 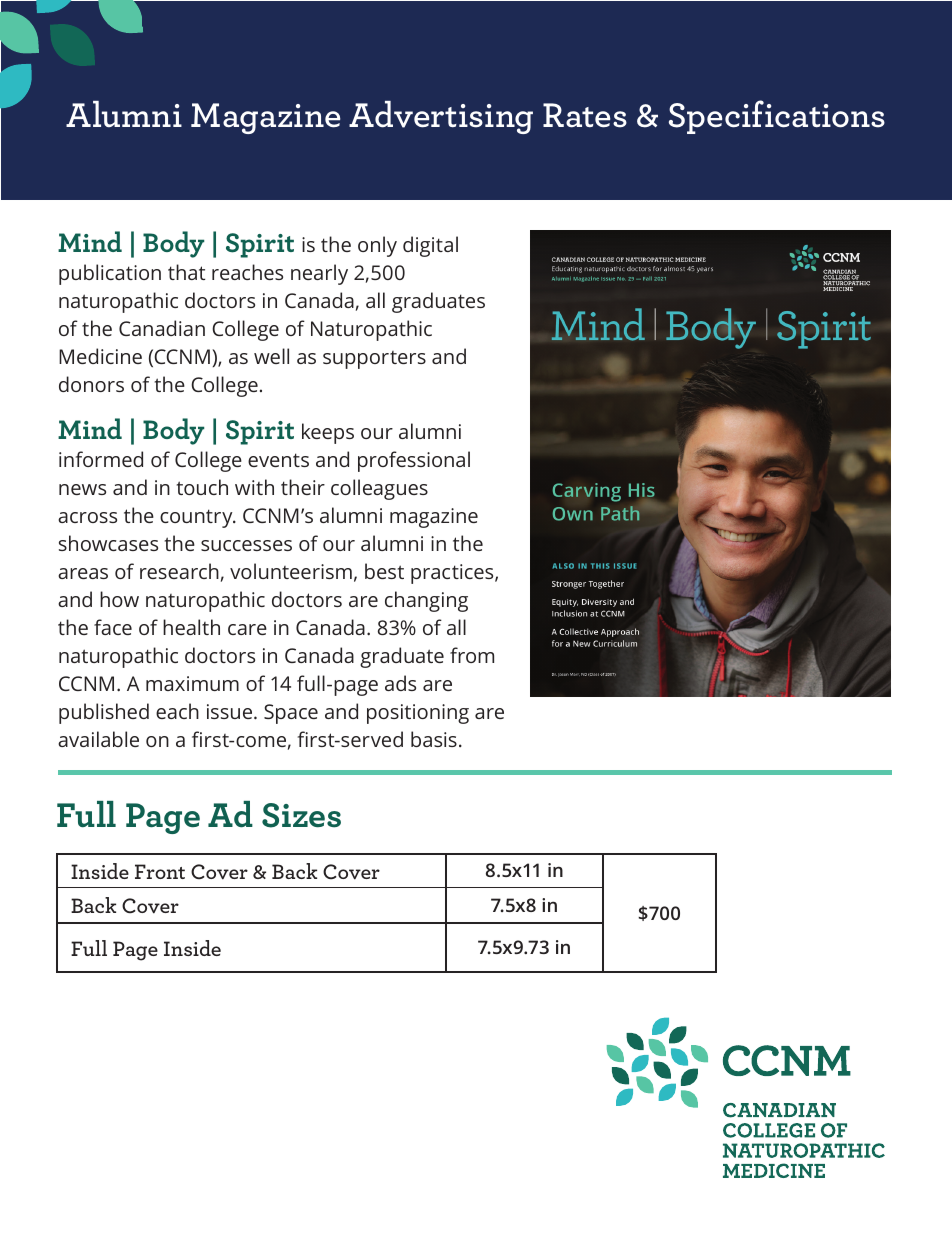 I want to click on Advertising, so click(x=441, y=117).
